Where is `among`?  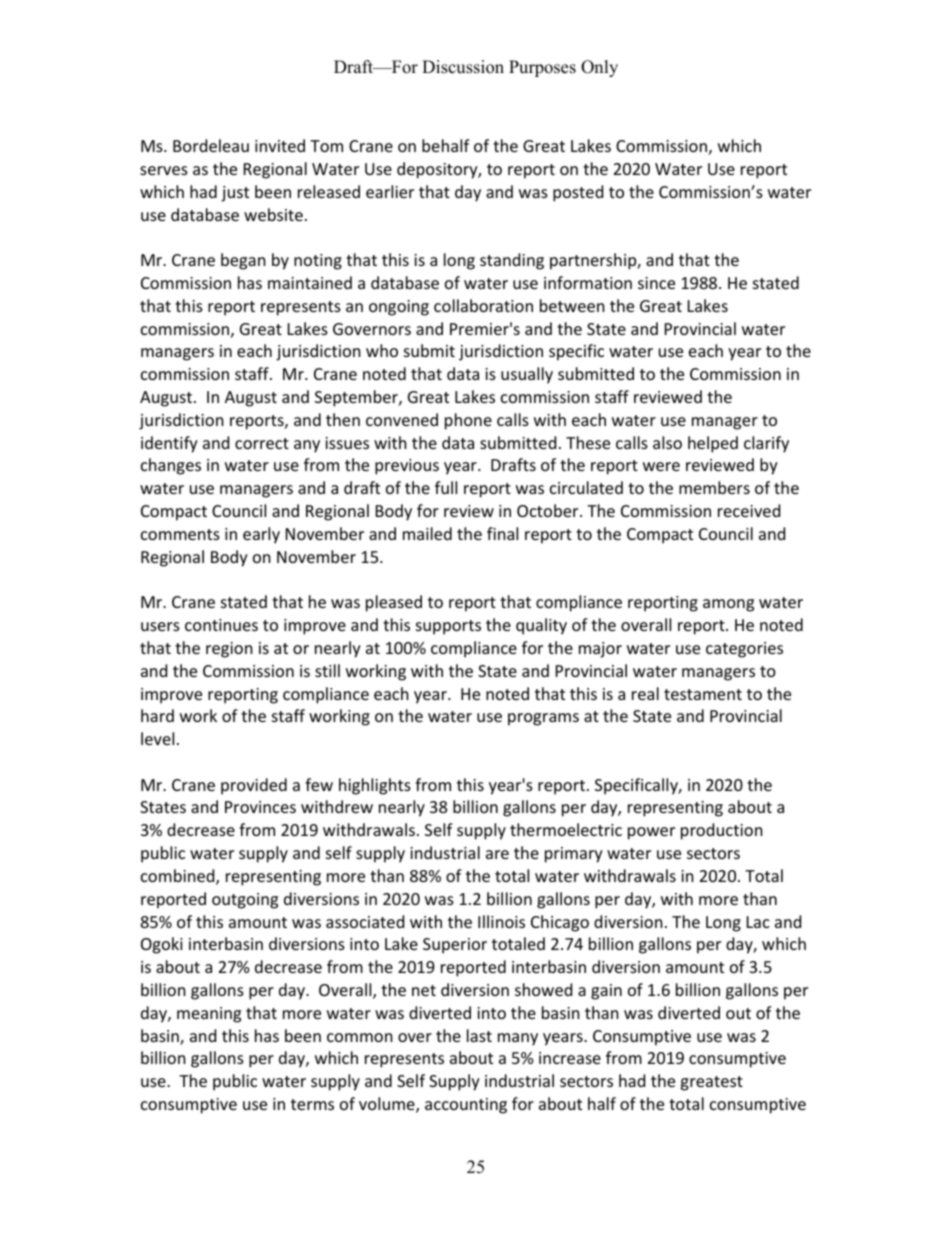 among is located at coordinates (728, 605).
